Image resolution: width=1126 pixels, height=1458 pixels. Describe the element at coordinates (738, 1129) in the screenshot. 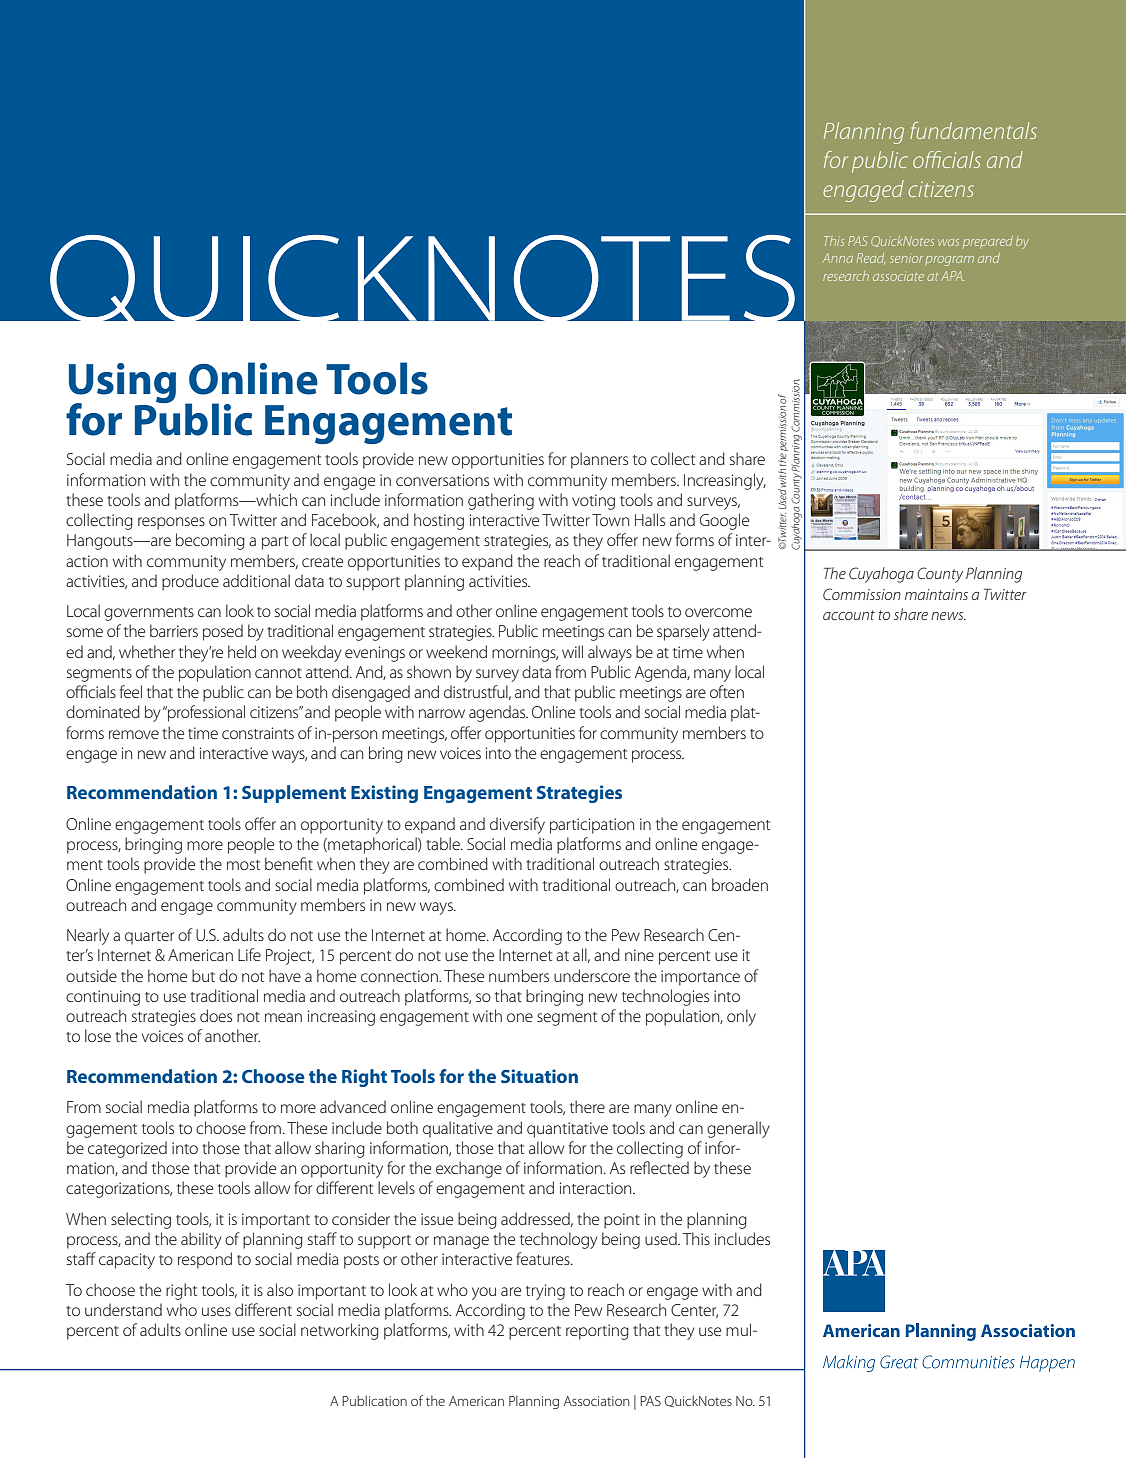

I see `generally` at that location.
